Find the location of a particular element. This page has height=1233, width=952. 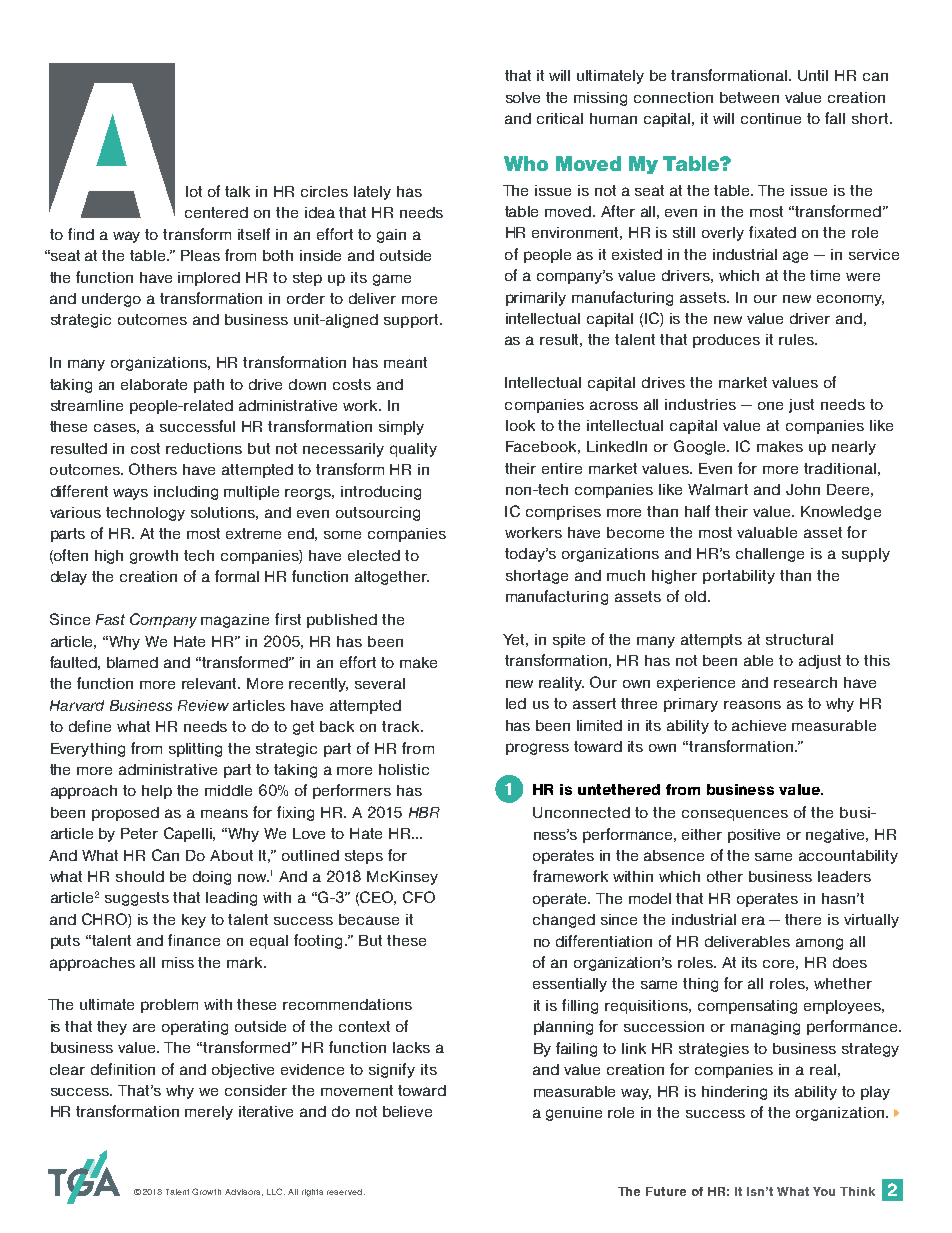

lot is located at coordinates (194, 191).
